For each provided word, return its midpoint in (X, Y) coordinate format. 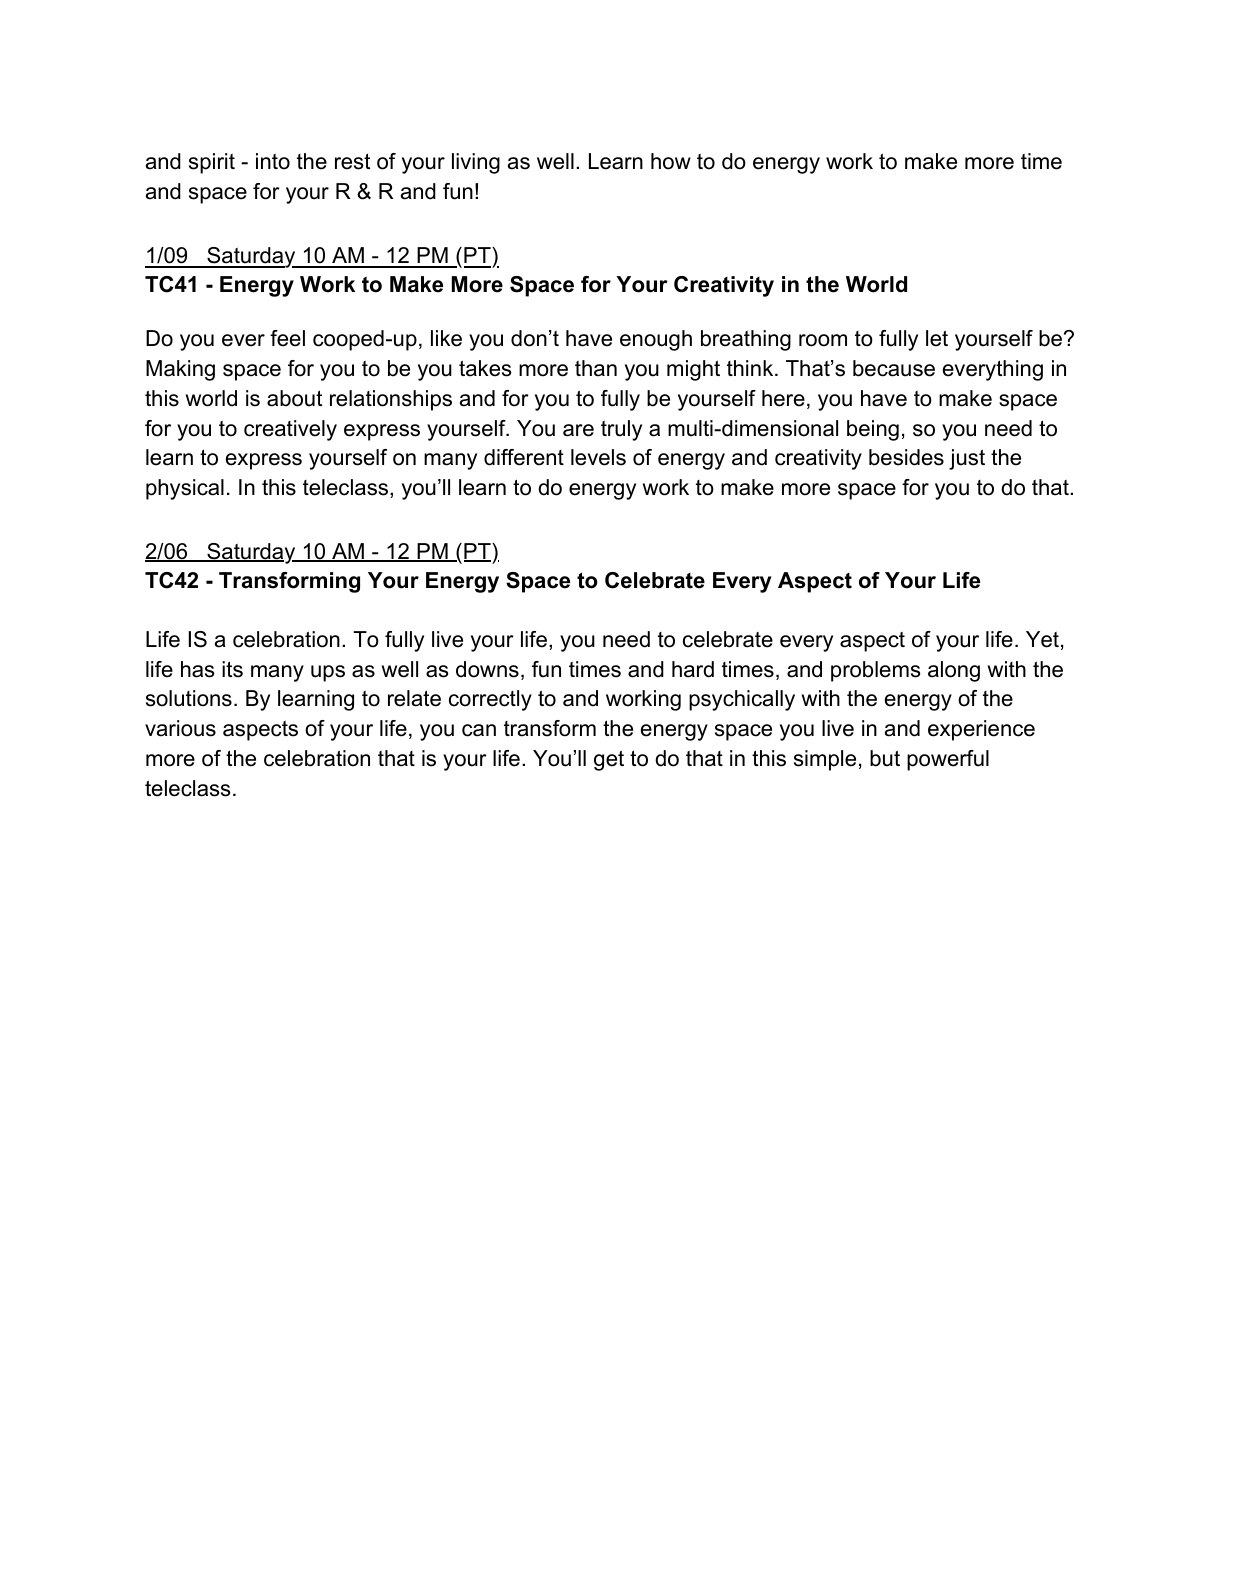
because (894, 368)
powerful (948, 760)
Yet (1042, 639)
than (596, 368)
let (937, 338)
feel (287, 338)
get (609, 760)
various (180, 728)
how (671, 161)
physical (185, 489)
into (273, 161)
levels (598, 457)
